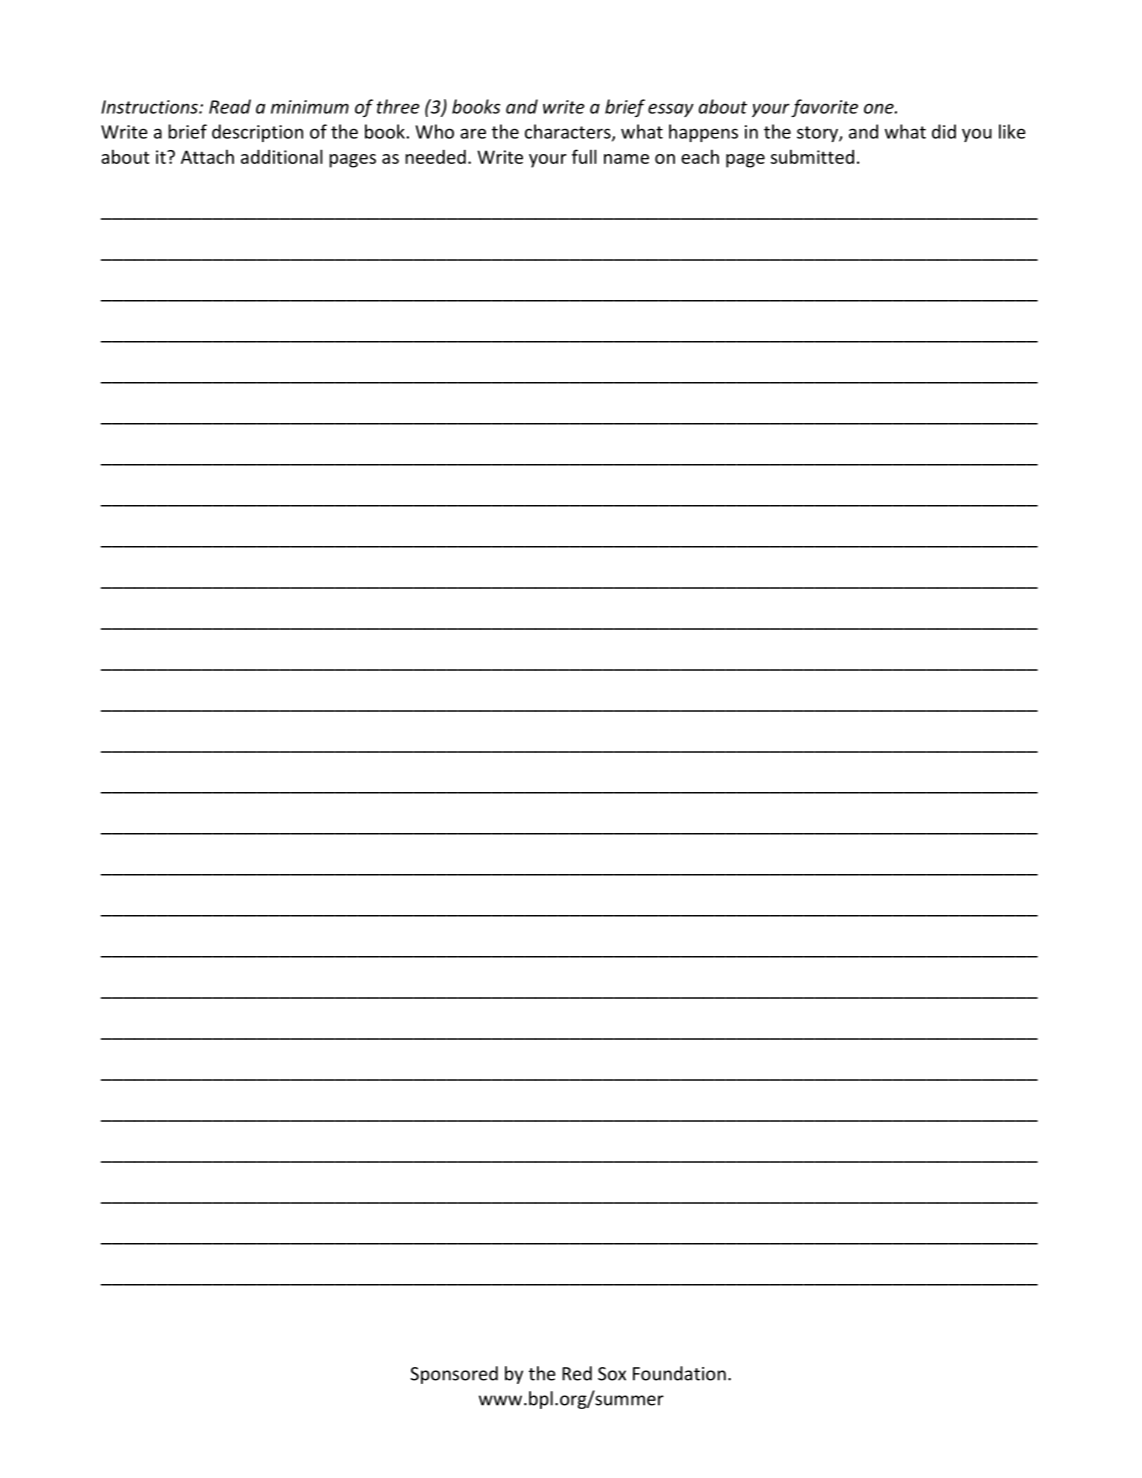  Describe the element at coordinates (584, 156) in the document. I see `full` at that location.
